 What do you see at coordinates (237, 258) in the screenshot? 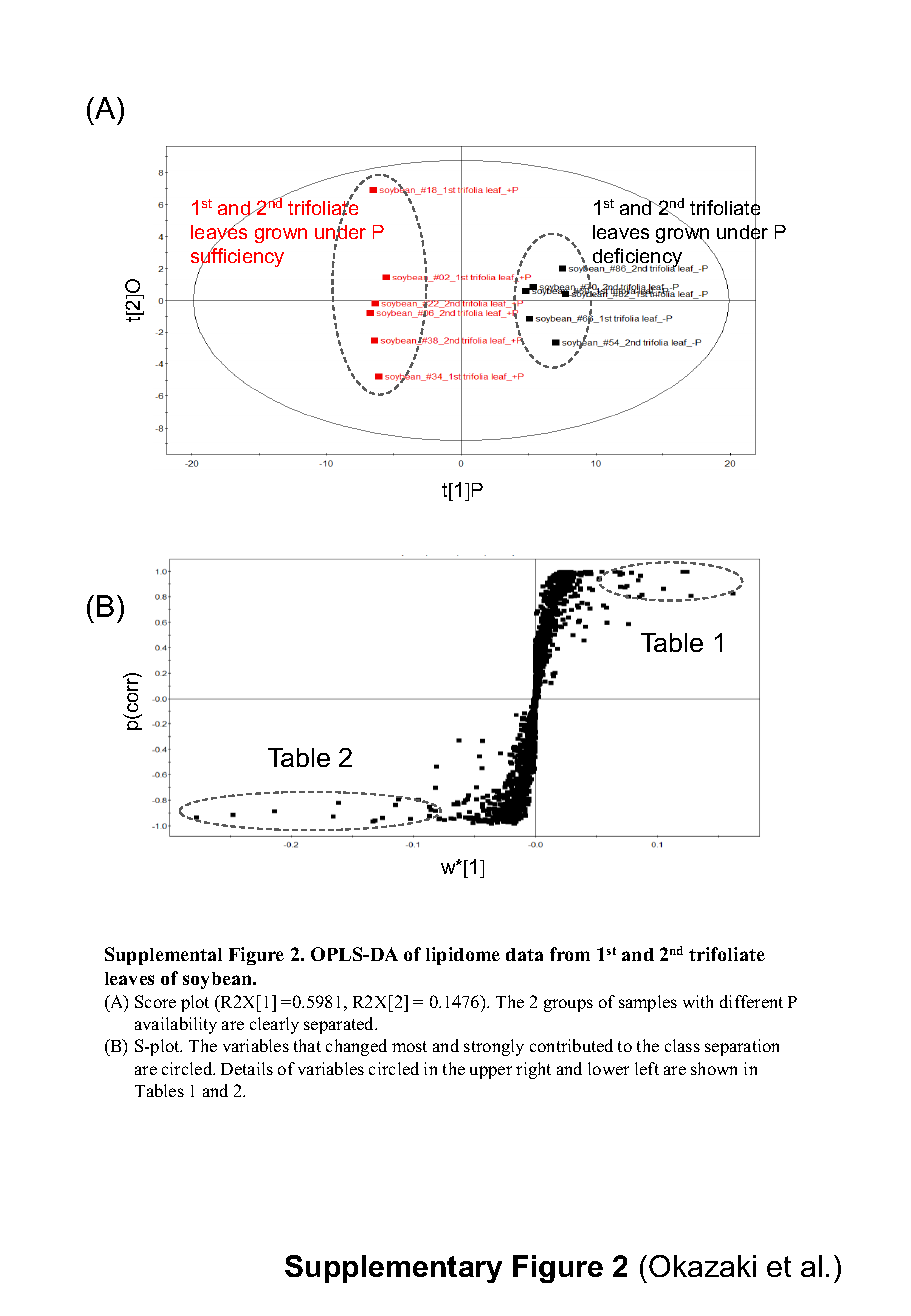
I see `sufficiency` at bounding box center [237, 258].
